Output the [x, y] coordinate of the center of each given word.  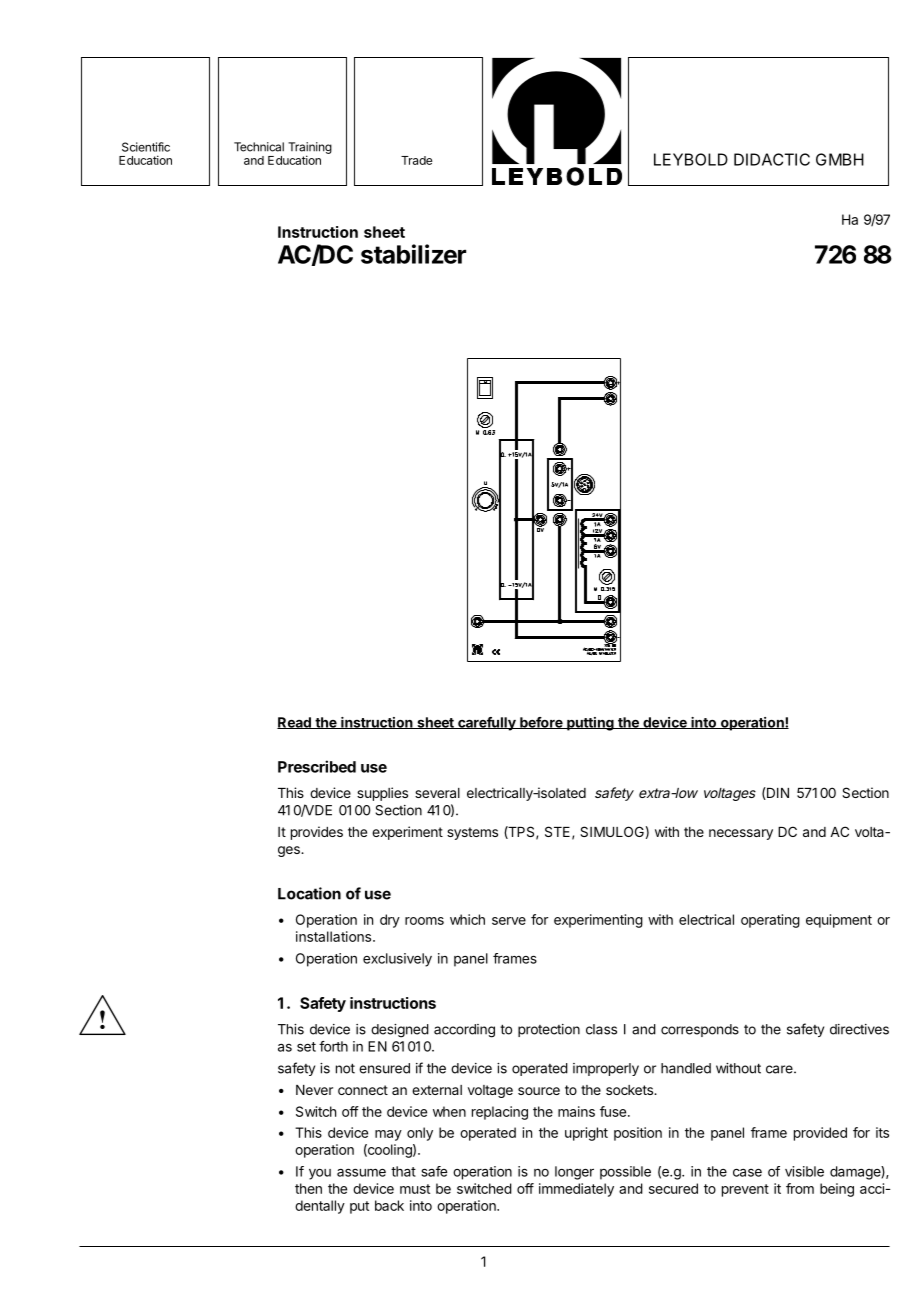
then [308, 1188]
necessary [741, 834]
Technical [259, 147]
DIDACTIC [772, 159]
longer [574, 1173]
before [541, 723]
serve [509, 921]
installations [335, 936]
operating [770, 921]
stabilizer [413, 254]
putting [590, 724]
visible [804, 1171]
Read [295, 723]
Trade [416, 160]
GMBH [840, 159]
